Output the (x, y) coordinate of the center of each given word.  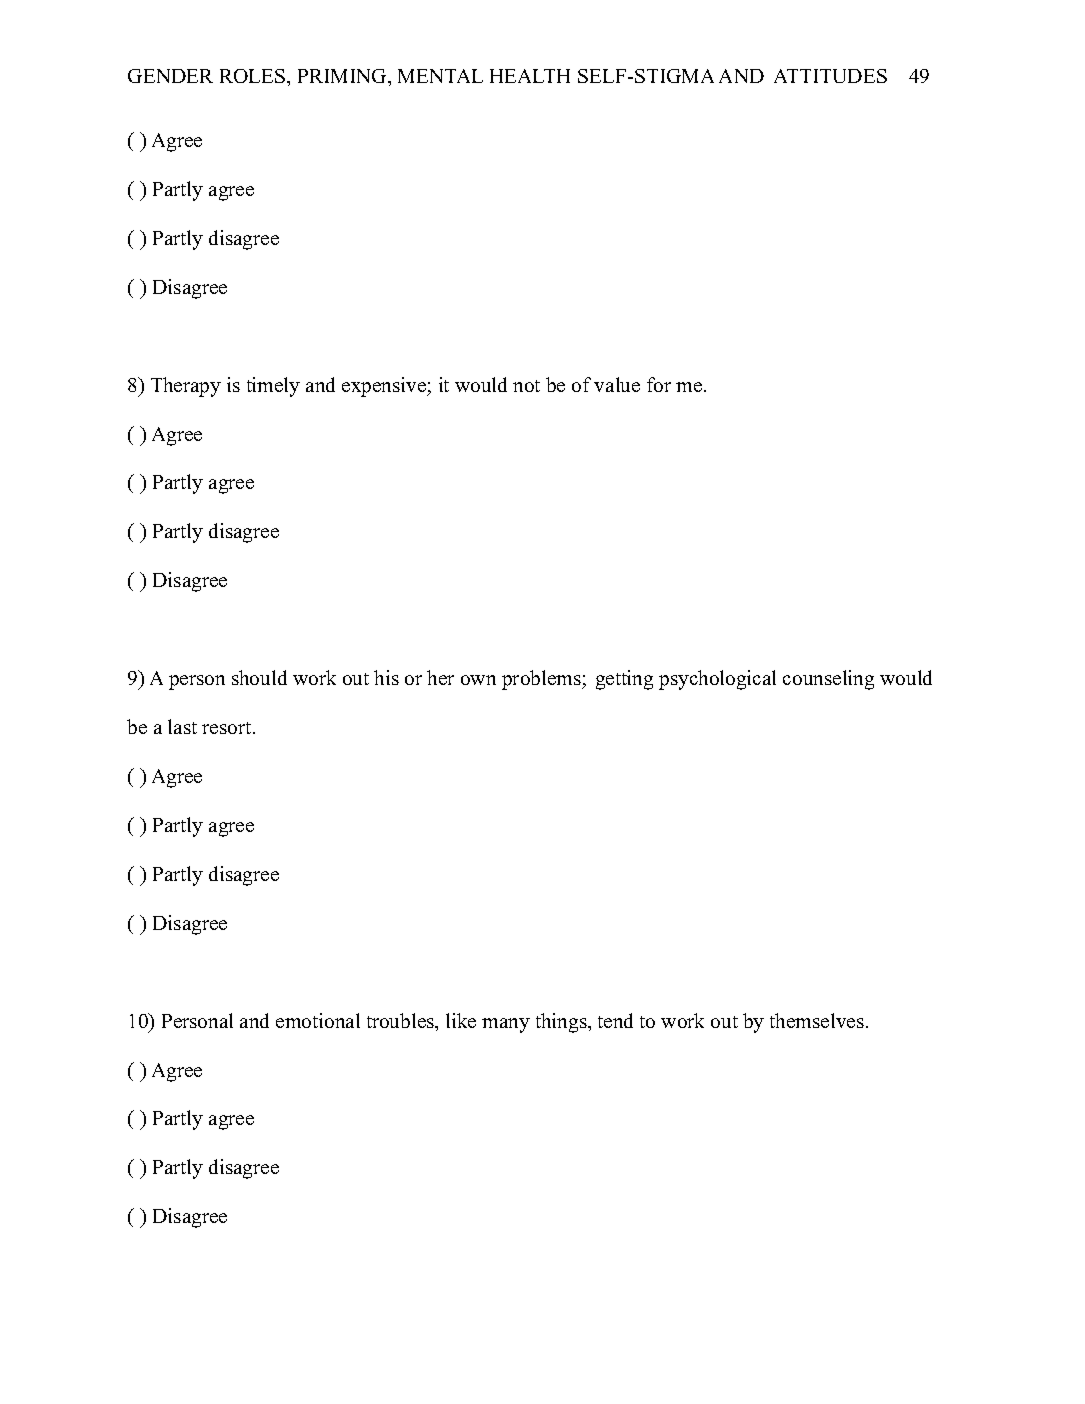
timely (273, 387)
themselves (817, 1020)
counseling (828, 680)
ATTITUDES (830, 76)
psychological (717, 680)
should (259, 677)
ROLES (254, 76)
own (478, 680)
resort (226, 728)
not (526, 386)
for (659, 384)
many (506, 1025)
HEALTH (530, 76)
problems (542, 680)
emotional (318, 1020)
